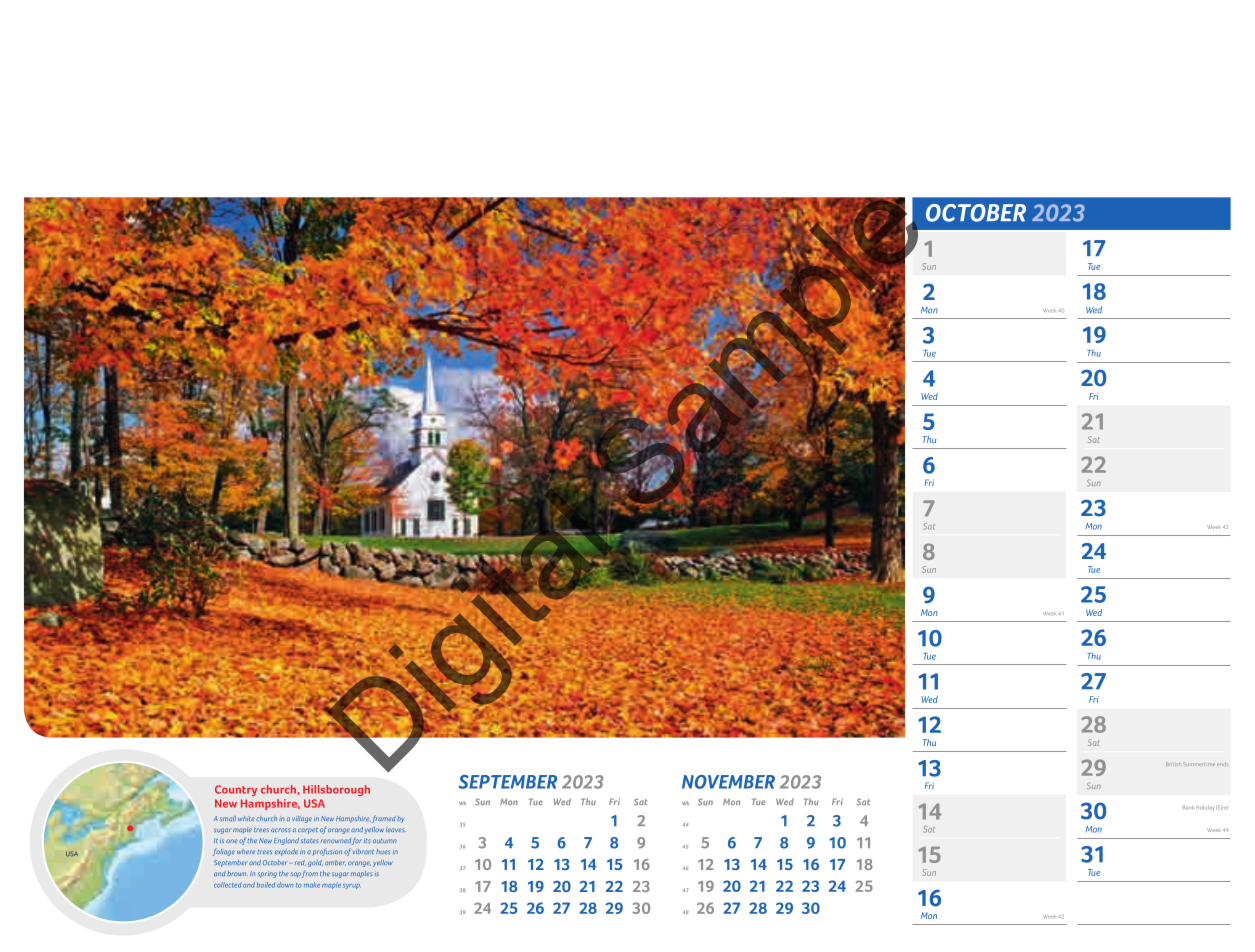  What do you see at coordinates (236, 790) in the screenshot?
I see `Country` at bounding box center [236, 790].
